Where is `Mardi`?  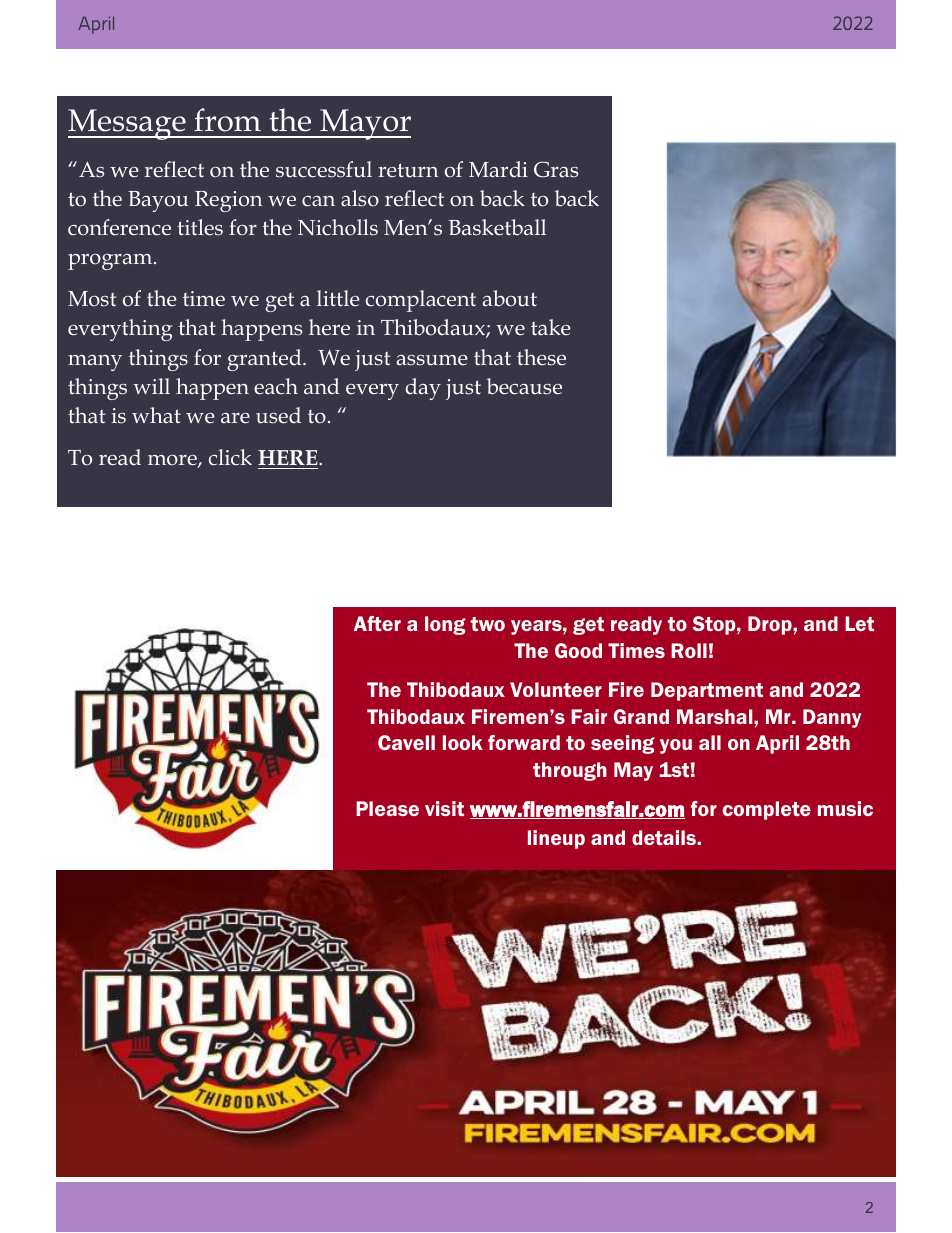
Mardi is located at coordinates (498, 169).
